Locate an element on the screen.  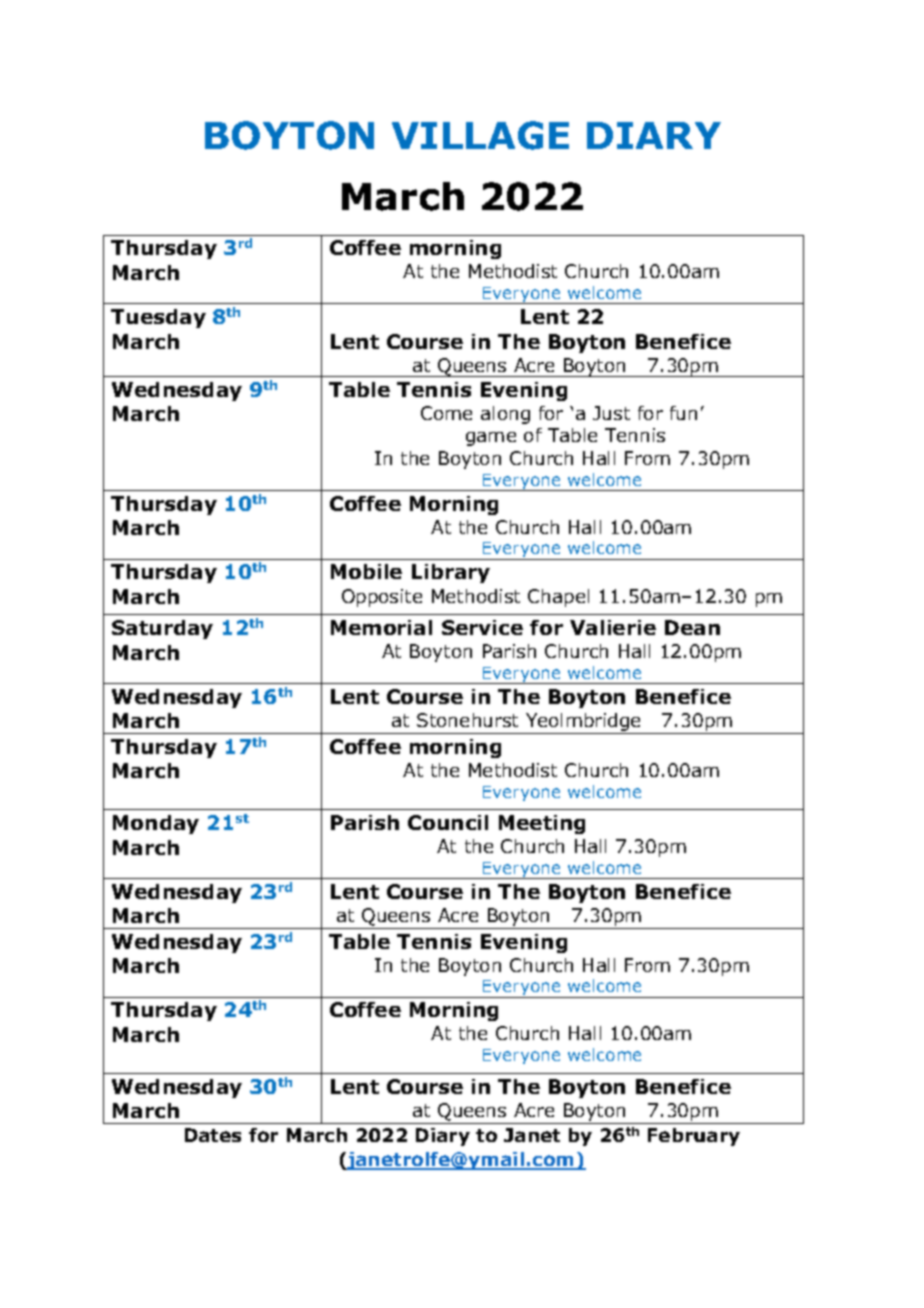
Meeting is located at coordinates (542, 824).
